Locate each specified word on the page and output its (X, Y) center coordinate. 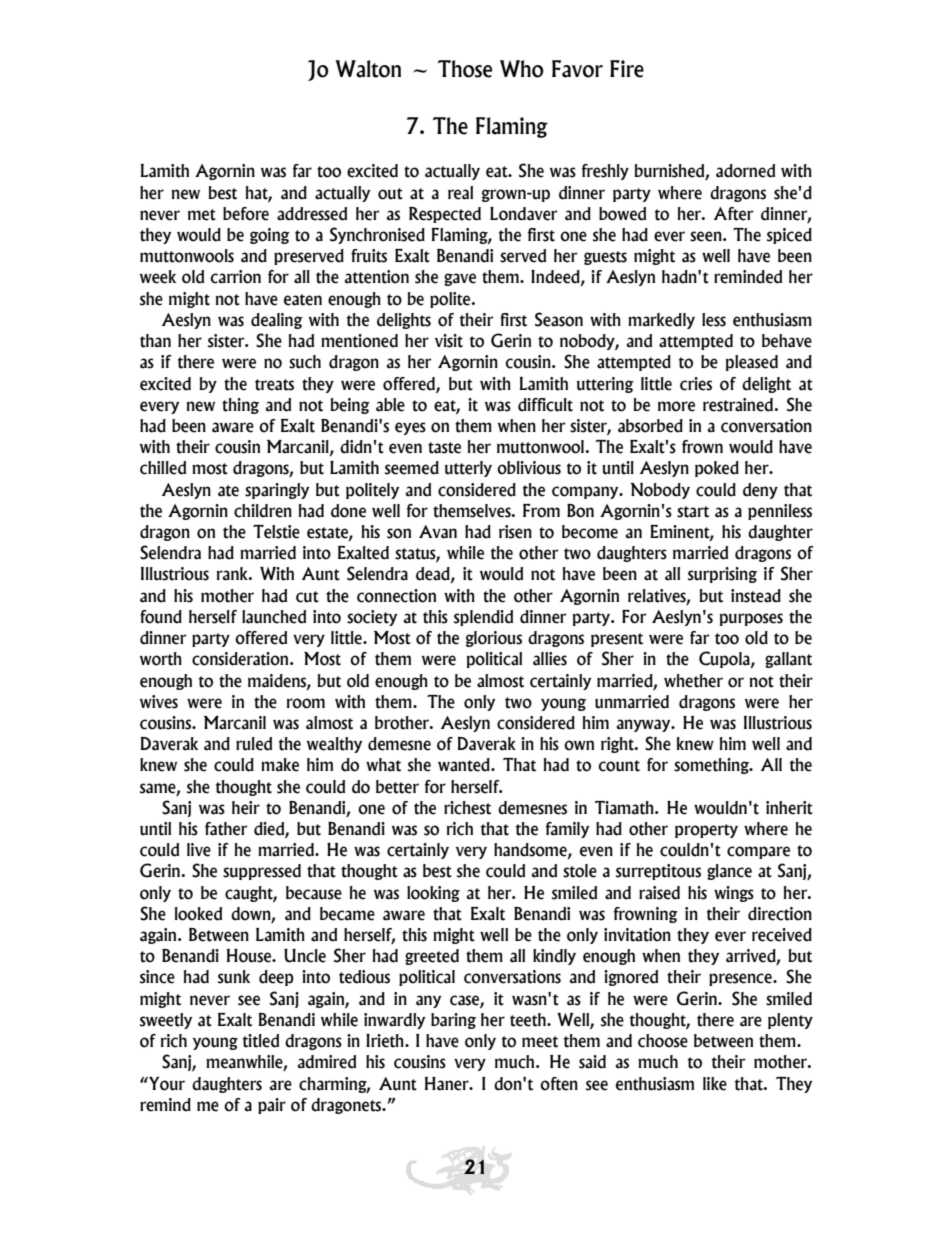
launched (274, 617)
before (246, 214)
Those (465, 69)
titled (261, 1041)
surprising (722, 575)
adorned (745, 171)
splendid (483, 618)
